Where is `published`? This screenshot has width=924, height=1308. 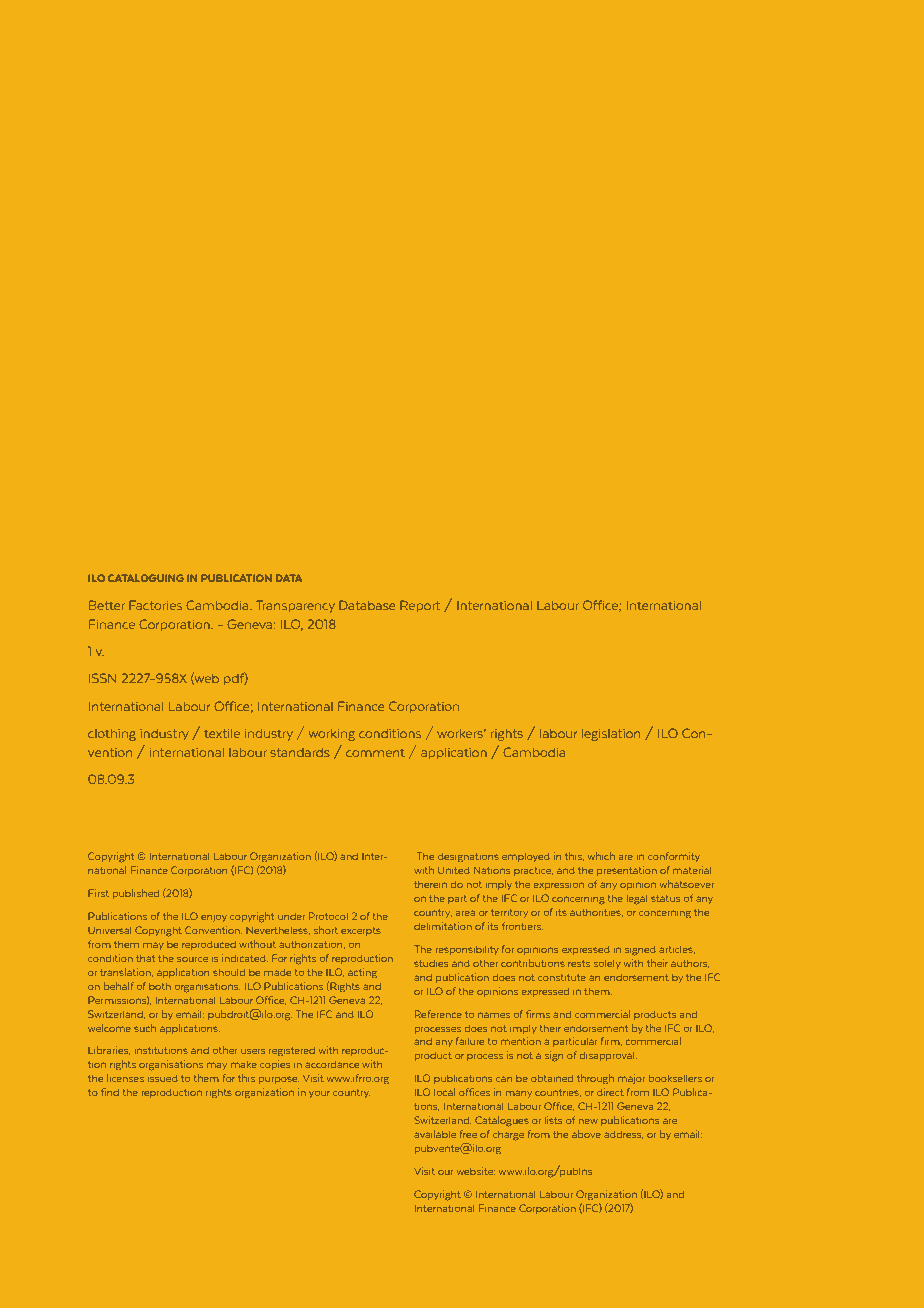 published is located at coordinates (136, 894).
